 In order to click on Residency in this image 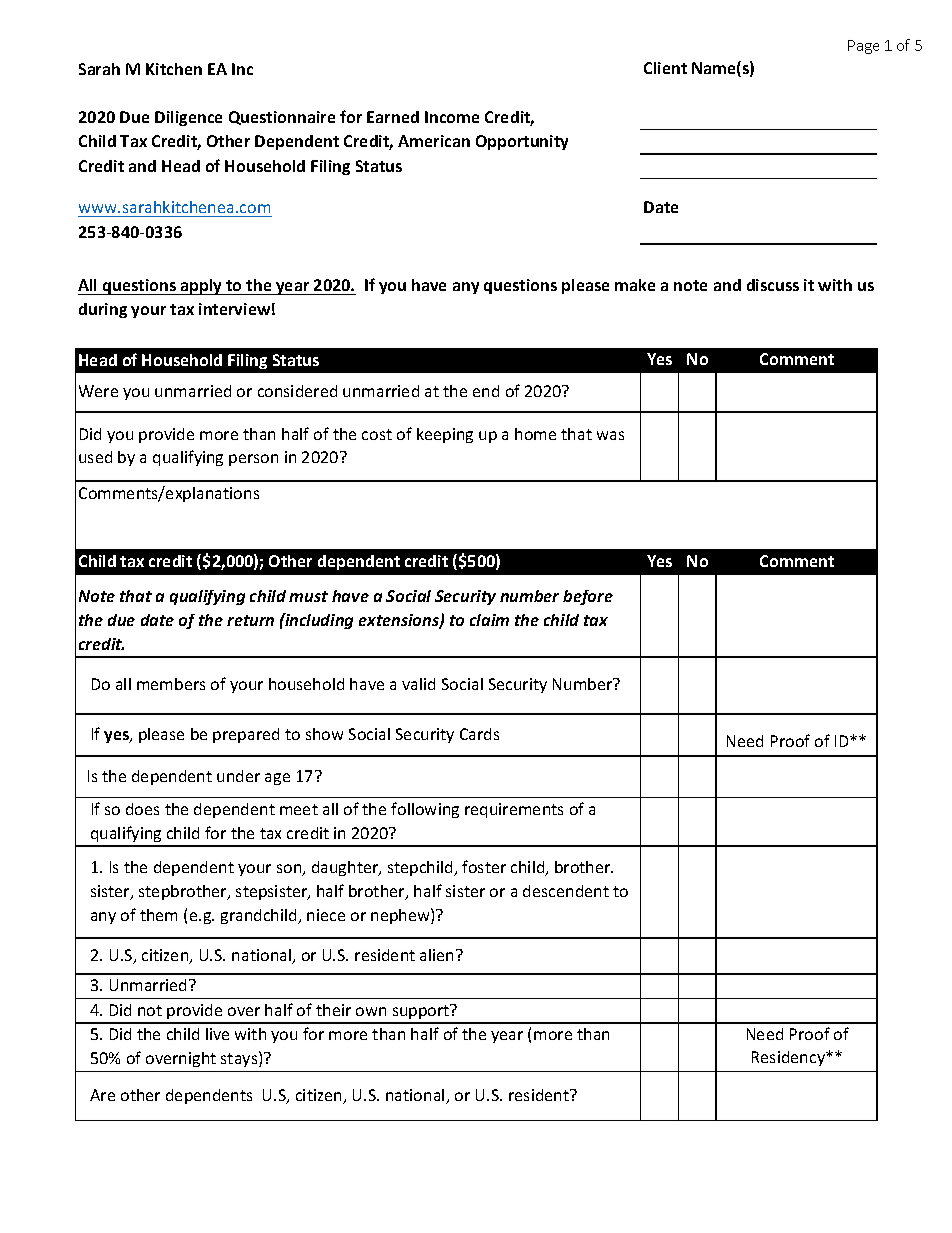, I will do `click(789, 1058)`.
